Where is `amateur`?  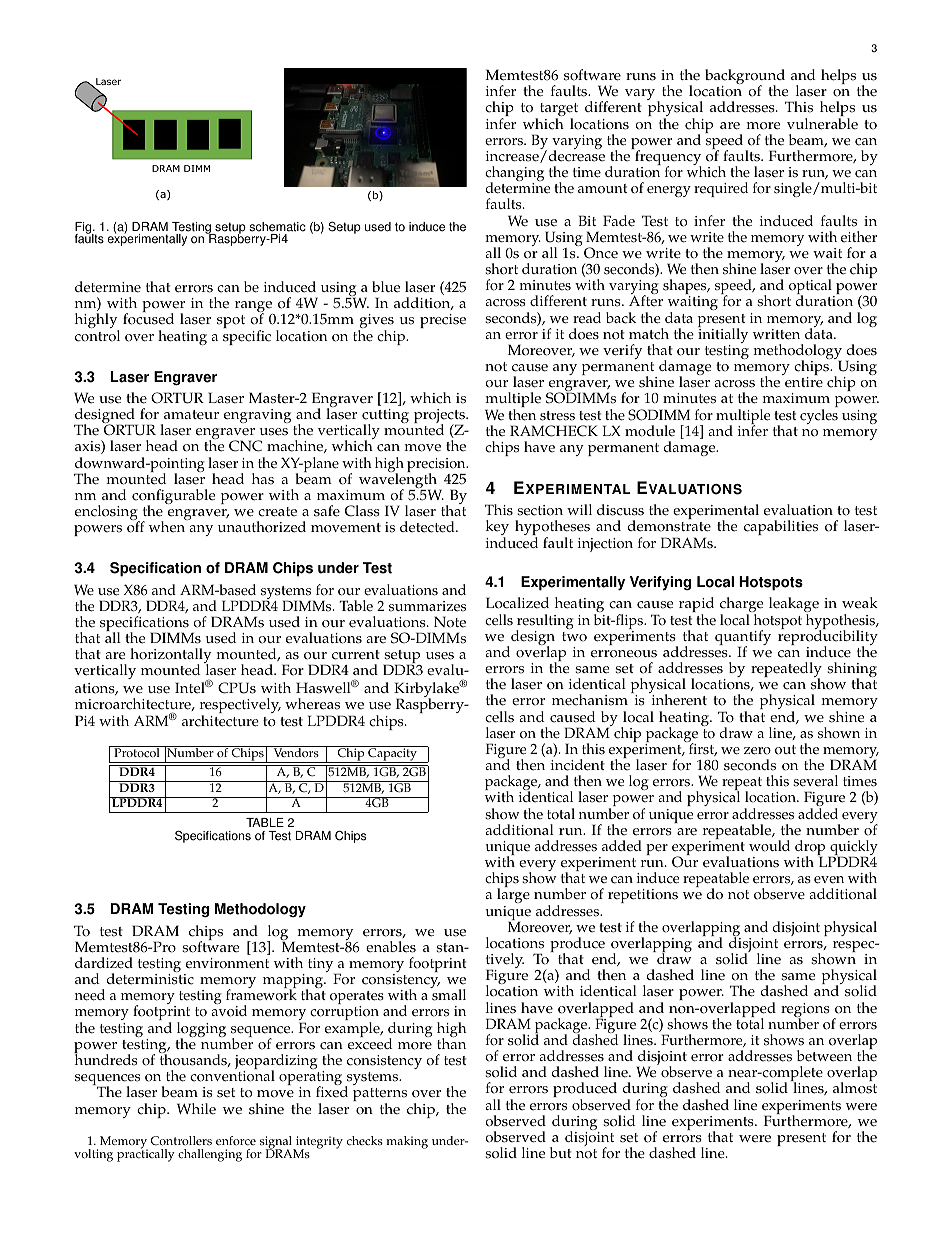 amateur is located at coordinates (191, 415).
